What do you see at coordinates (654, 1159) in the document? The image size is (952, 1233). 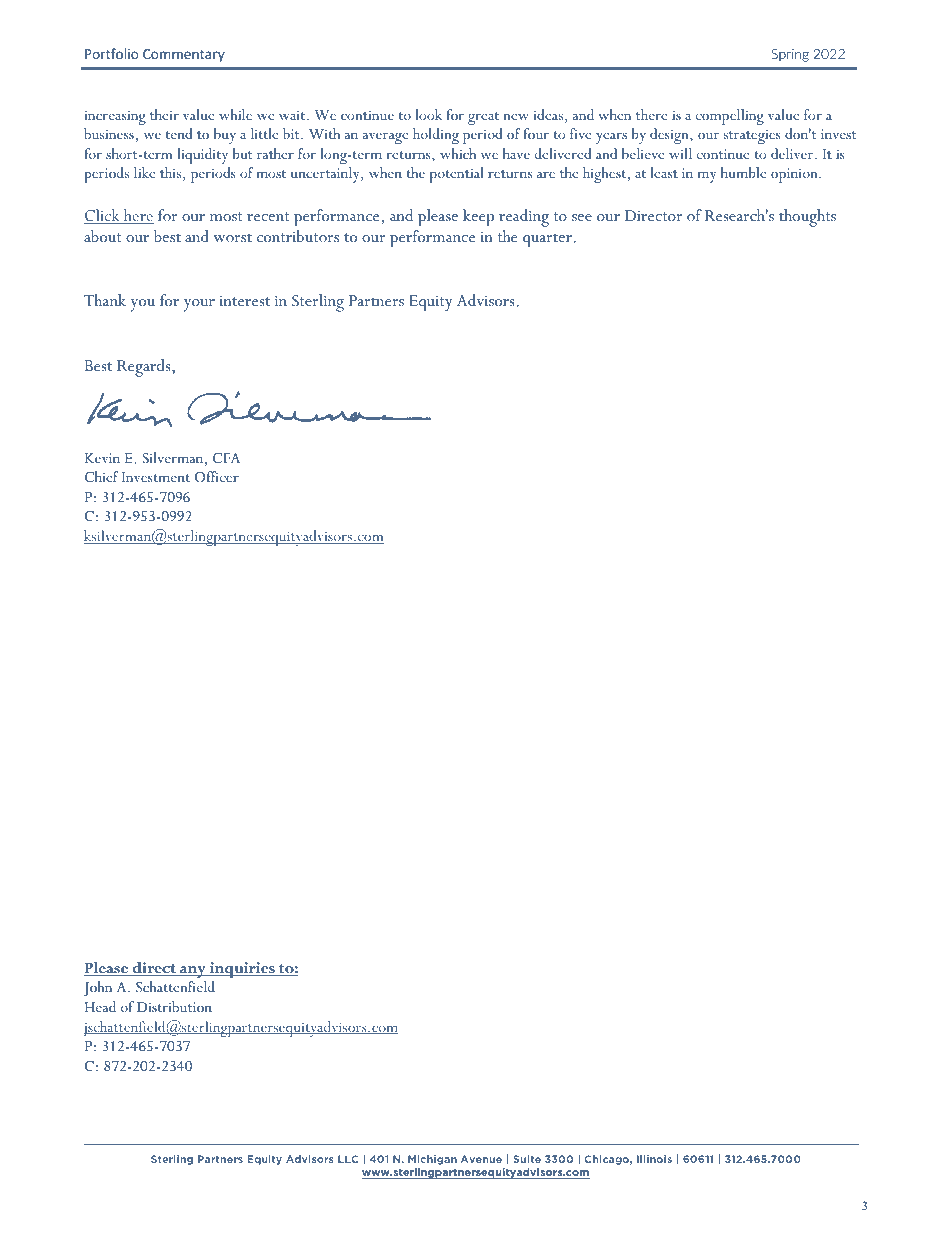 I see `Illinois` at bounding box center [654, 1159].
